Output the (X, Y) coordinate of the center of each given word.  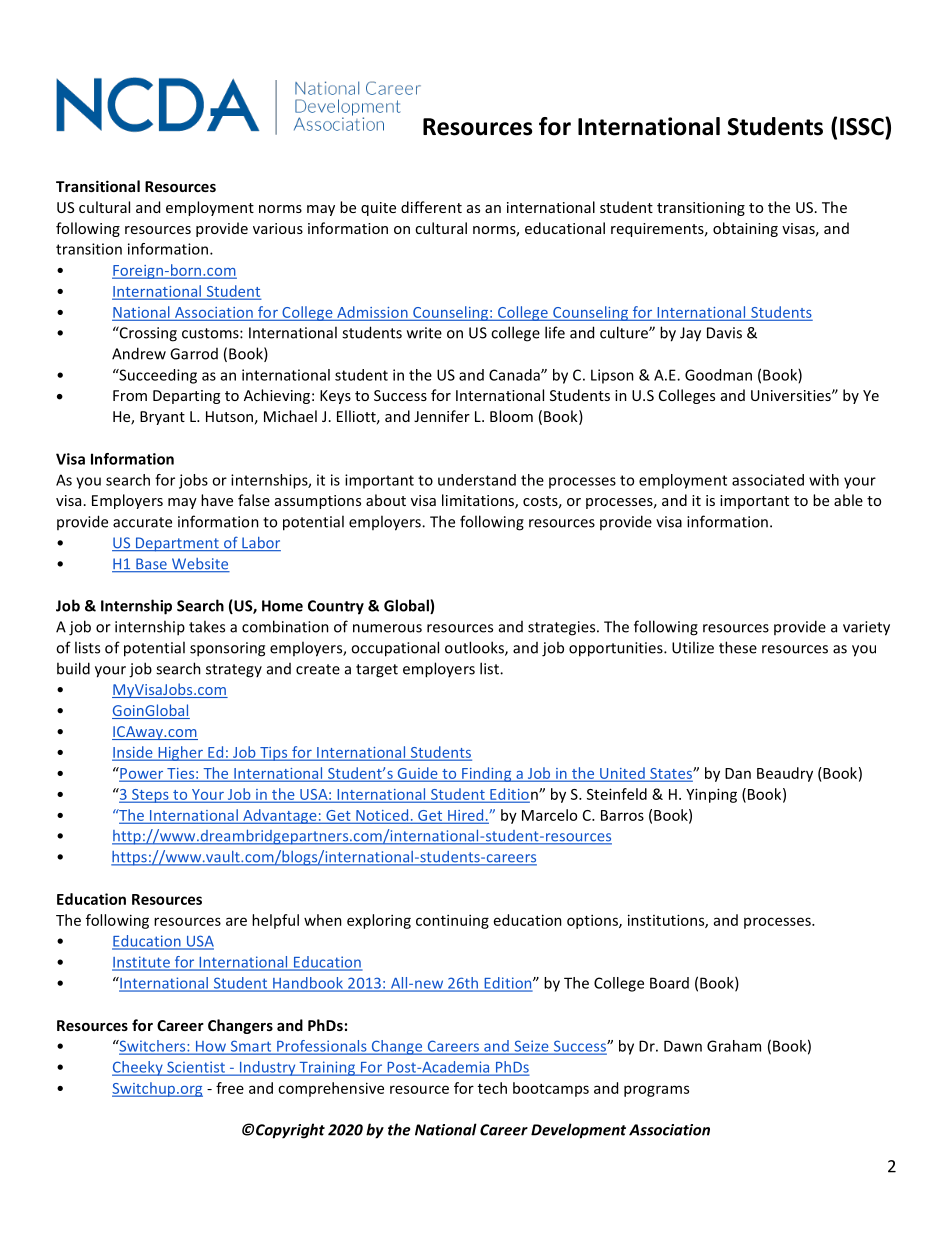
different (431, 207)
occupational (395, 649)
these (738, 647)
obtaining (745, 229)
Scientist (196, 1068)
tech (492, 1088)
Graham (734, 1046)
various (278, 228)
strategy (234, 671)
